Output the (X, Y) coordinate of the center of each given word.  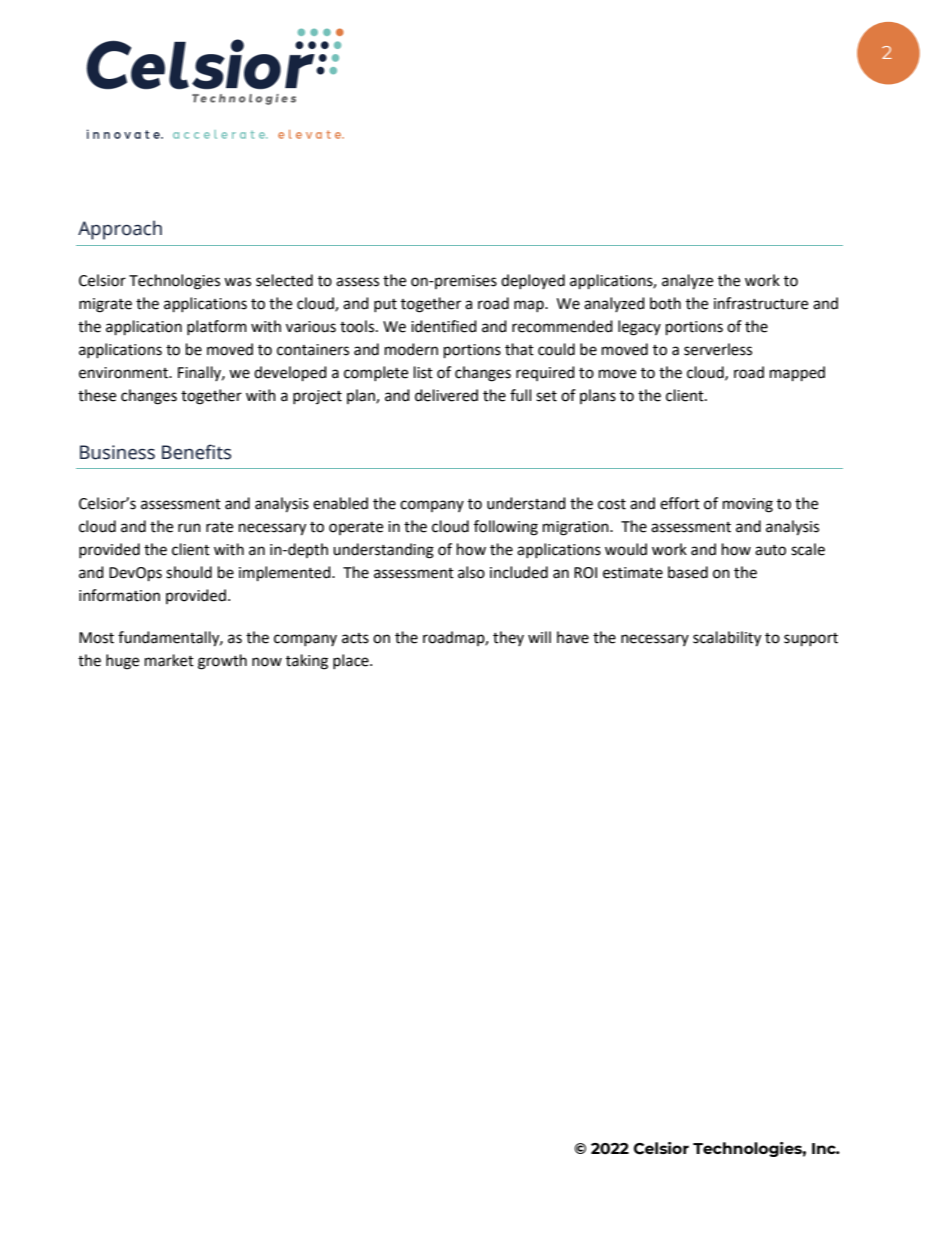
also (471, 572)
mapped (797, 374)
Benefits (196, 452)
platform (217, 327)
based (688, 572)
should (189, 572)
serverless (718, 349)
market (169, 660)
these (97, 395)
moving (748, 505)
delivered (446, 395)
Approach (120, 230)
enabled (340, 503)
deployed (533, 281)
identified (444, 326)
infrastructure (761, 303)
